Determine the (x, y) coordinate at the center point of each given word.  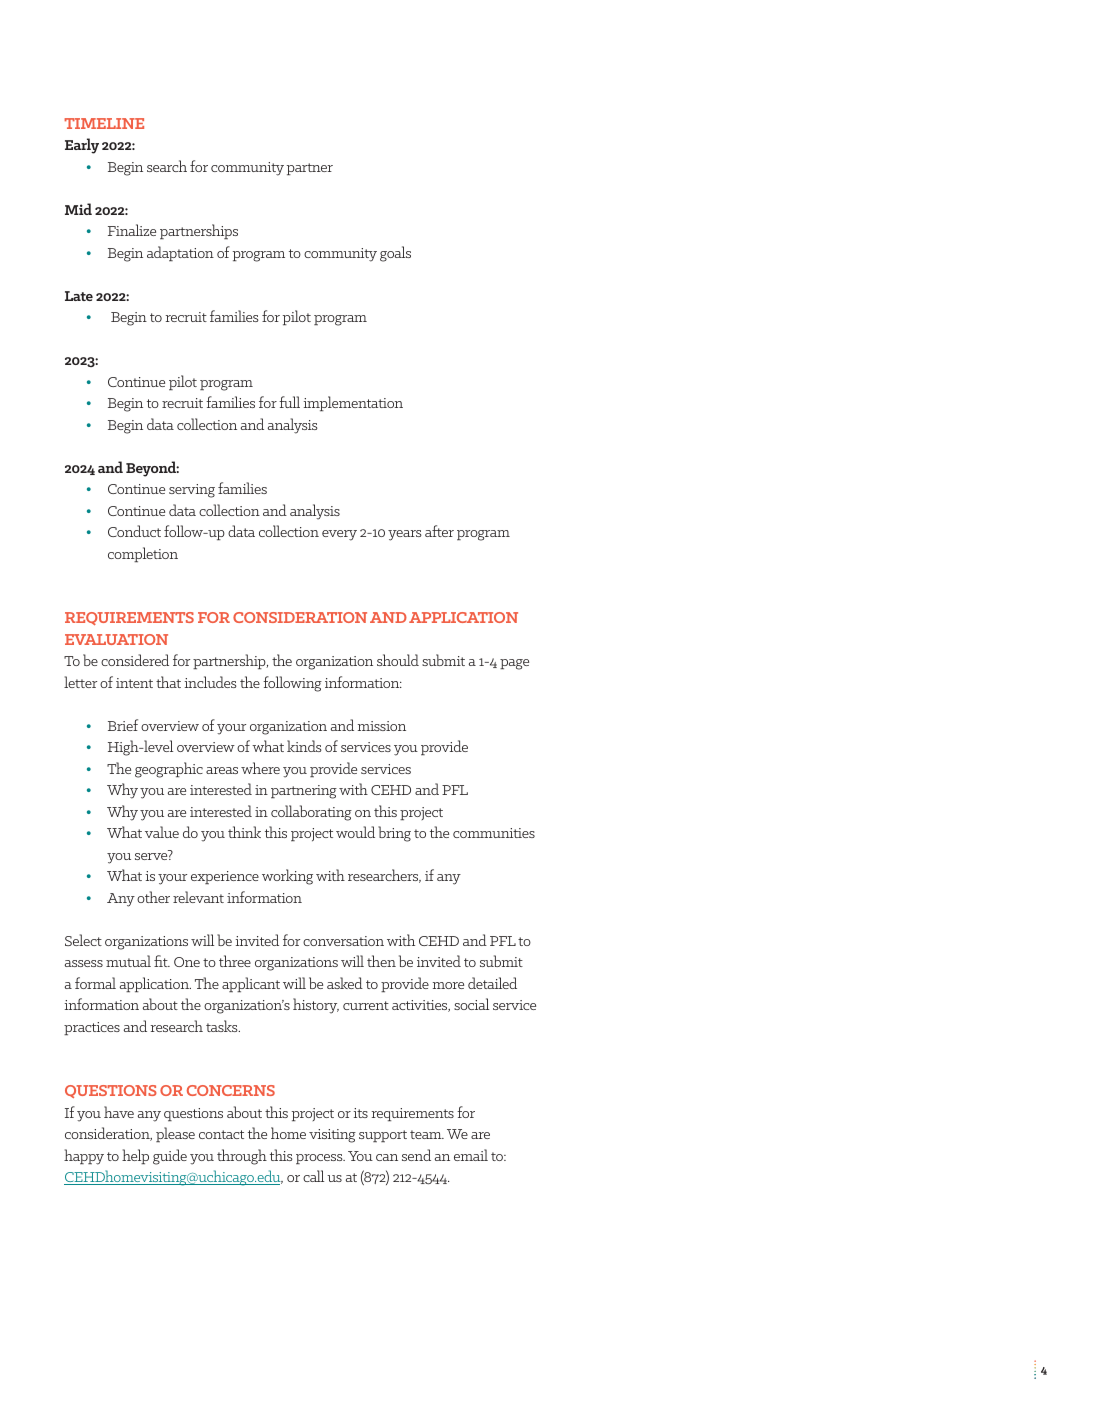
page (514, 664)
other (153, 897)
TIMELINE (104, 123)
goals (395, 254)
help (135, 1156)
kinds (304, 746)
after (439, 531)
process (320, 1159)
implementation (353, 403)
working (287, 877)
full (289, 402)
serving (192, 491)
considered (135, 660)
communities (494, 833)
